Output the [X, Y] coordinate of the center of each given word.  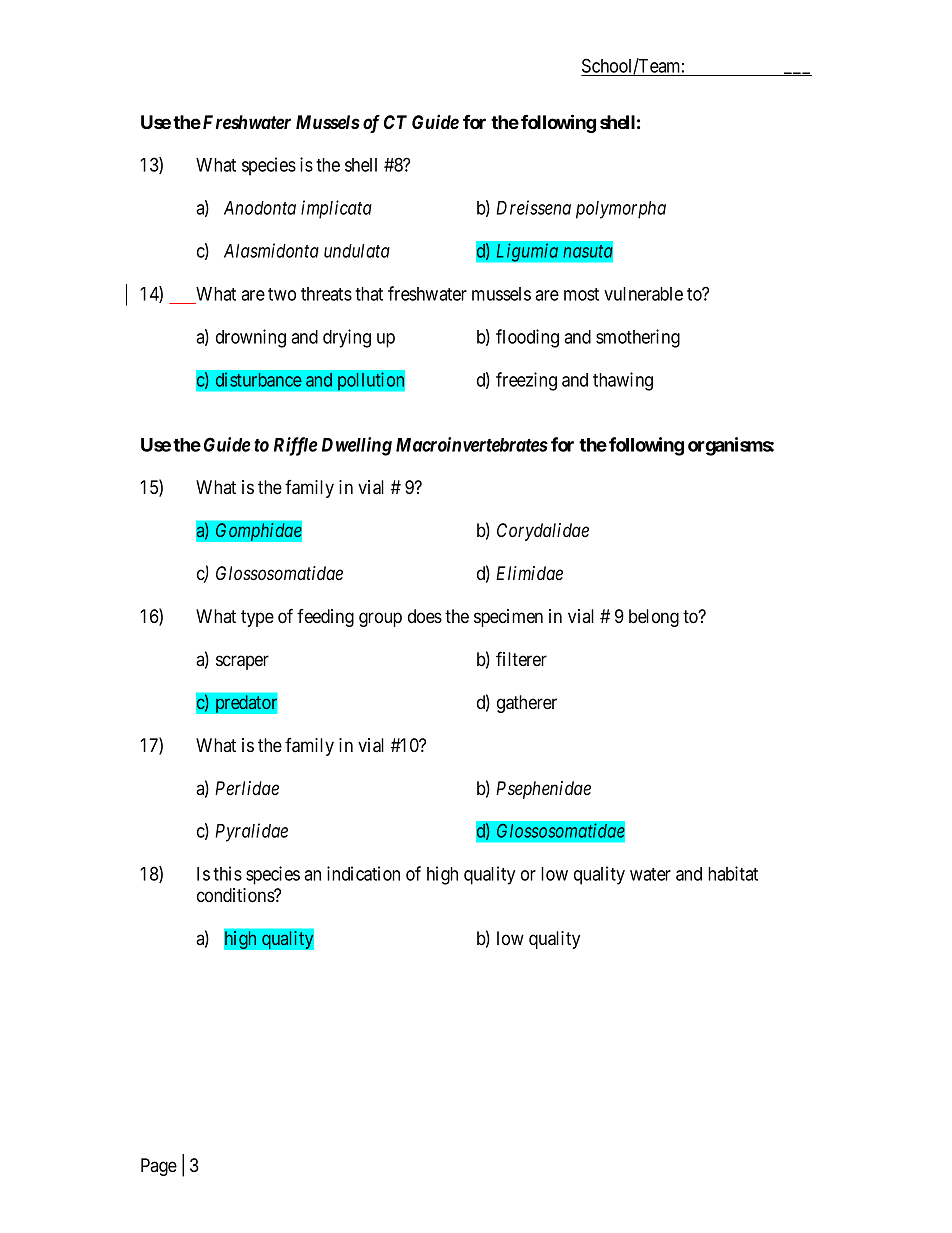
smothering [638, 338]
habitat [733, 873]
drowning [251, 338]
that [369, 294]
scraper [242, 662]
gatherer [527, 704]
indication [363, 873]
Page [159, 1167]
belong [654, 618]
